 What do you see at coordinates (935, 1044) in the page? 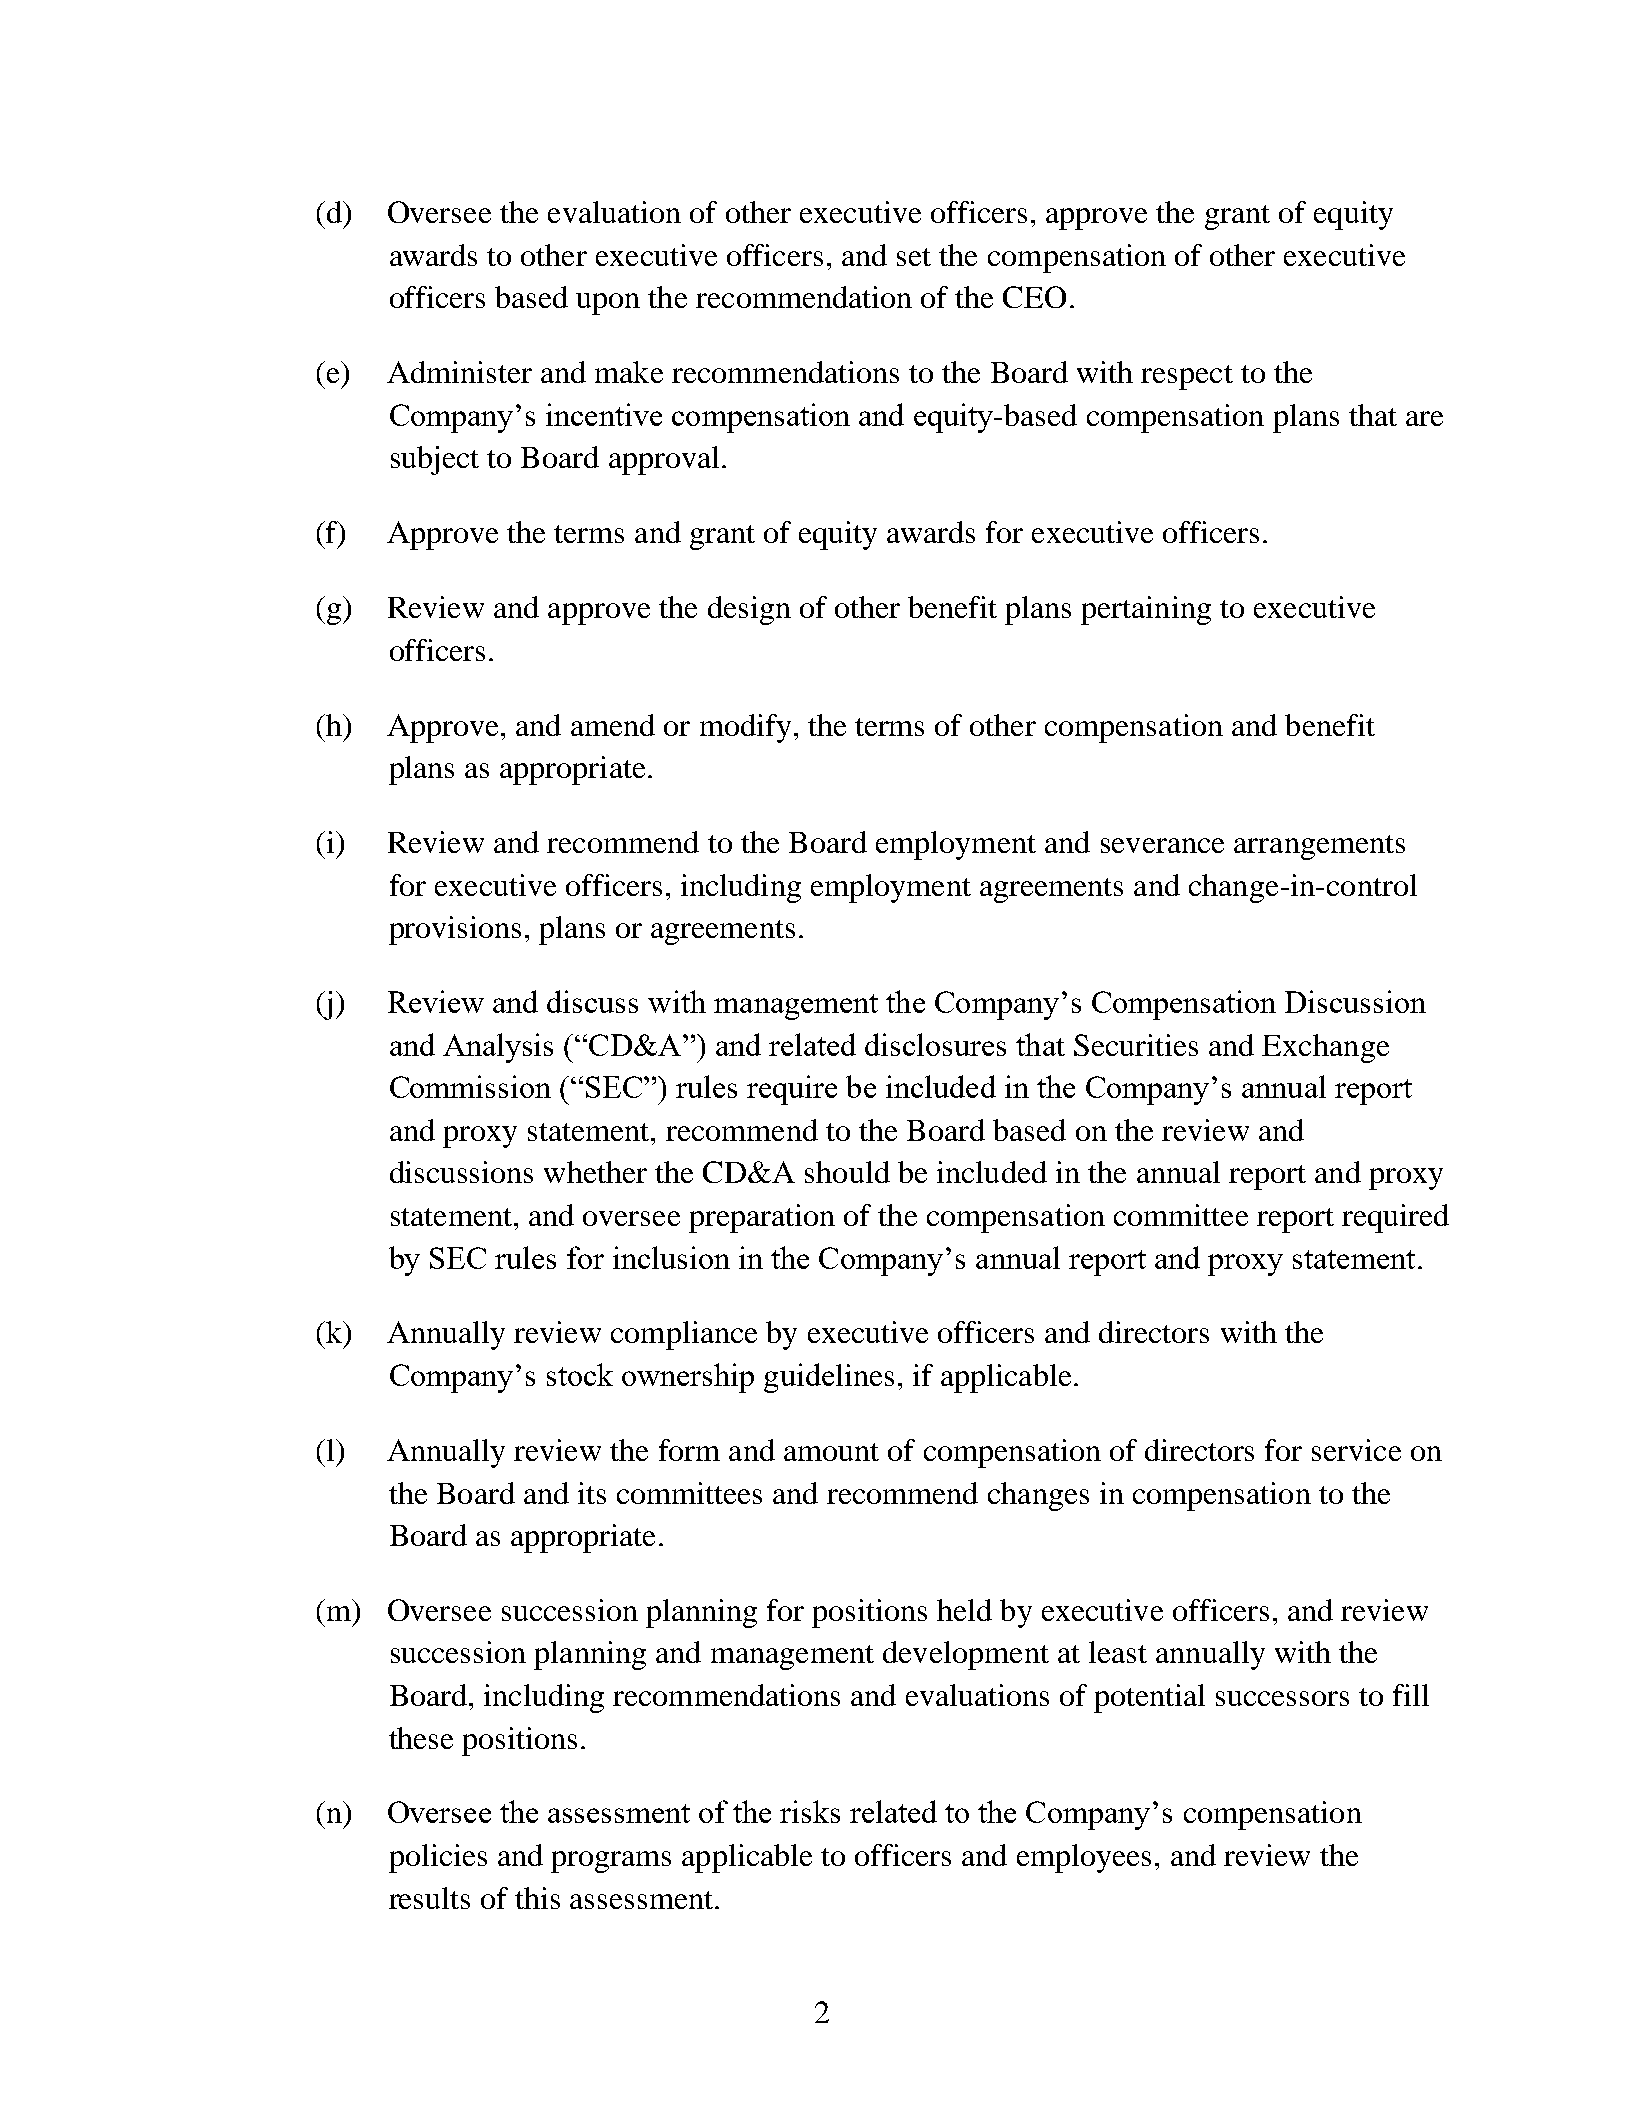
I see `disclosures` at bounding box center [935, 1044].
